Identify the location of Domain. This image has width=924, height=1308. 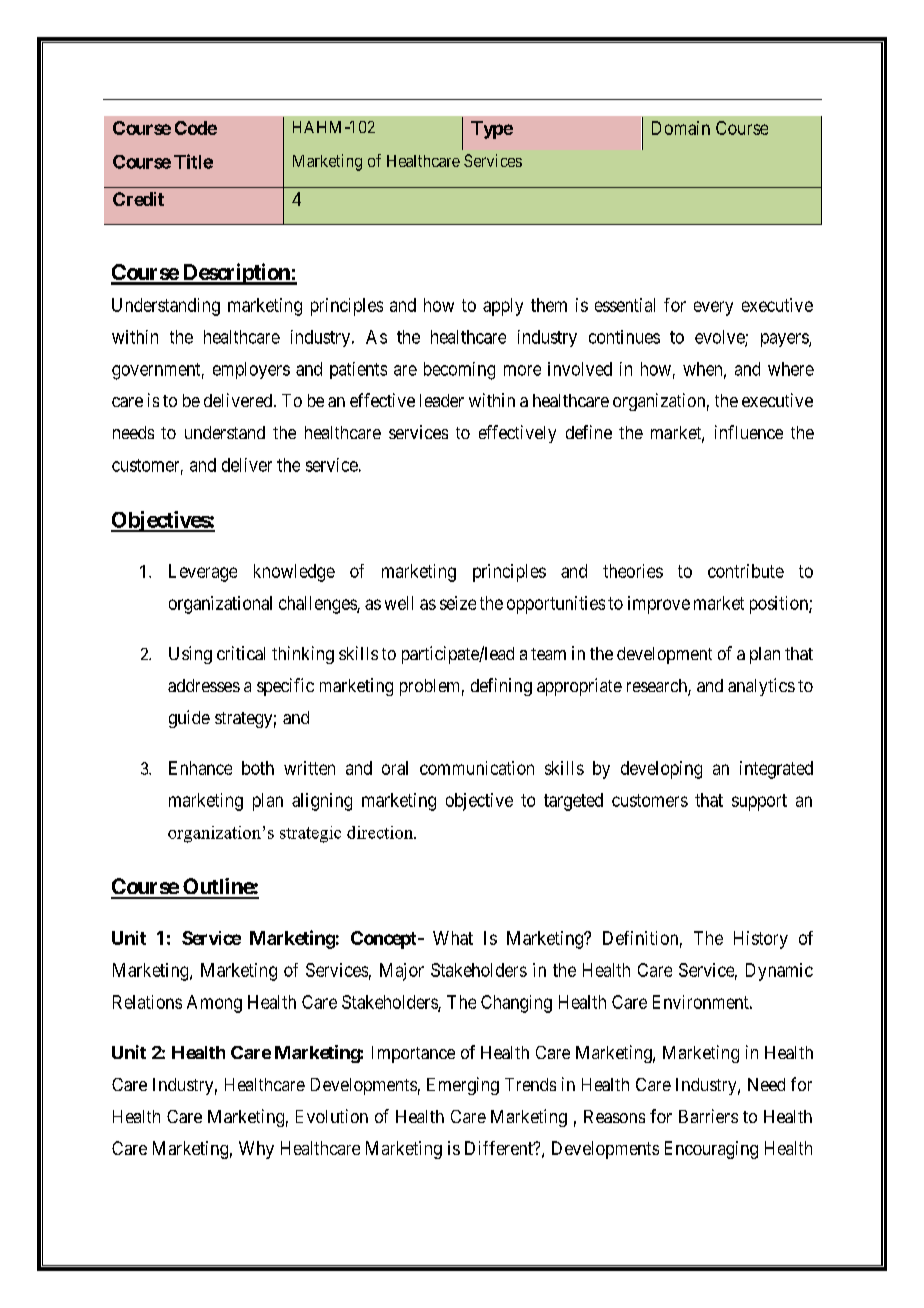
(681, 128).
